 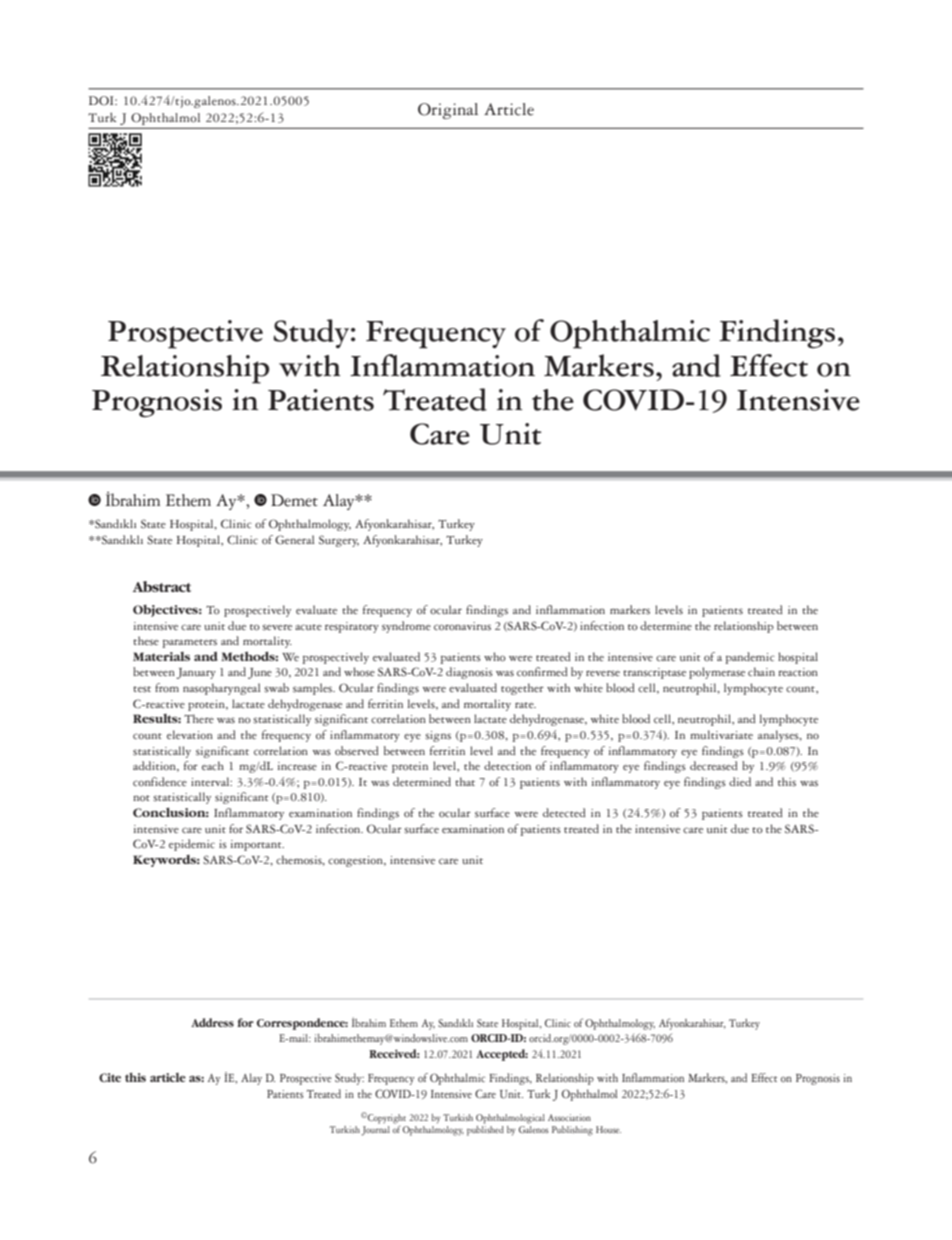 What do you see at coordinates (339, 541) in the image?
I see `Surgery` at bounding box center [339, 541].
